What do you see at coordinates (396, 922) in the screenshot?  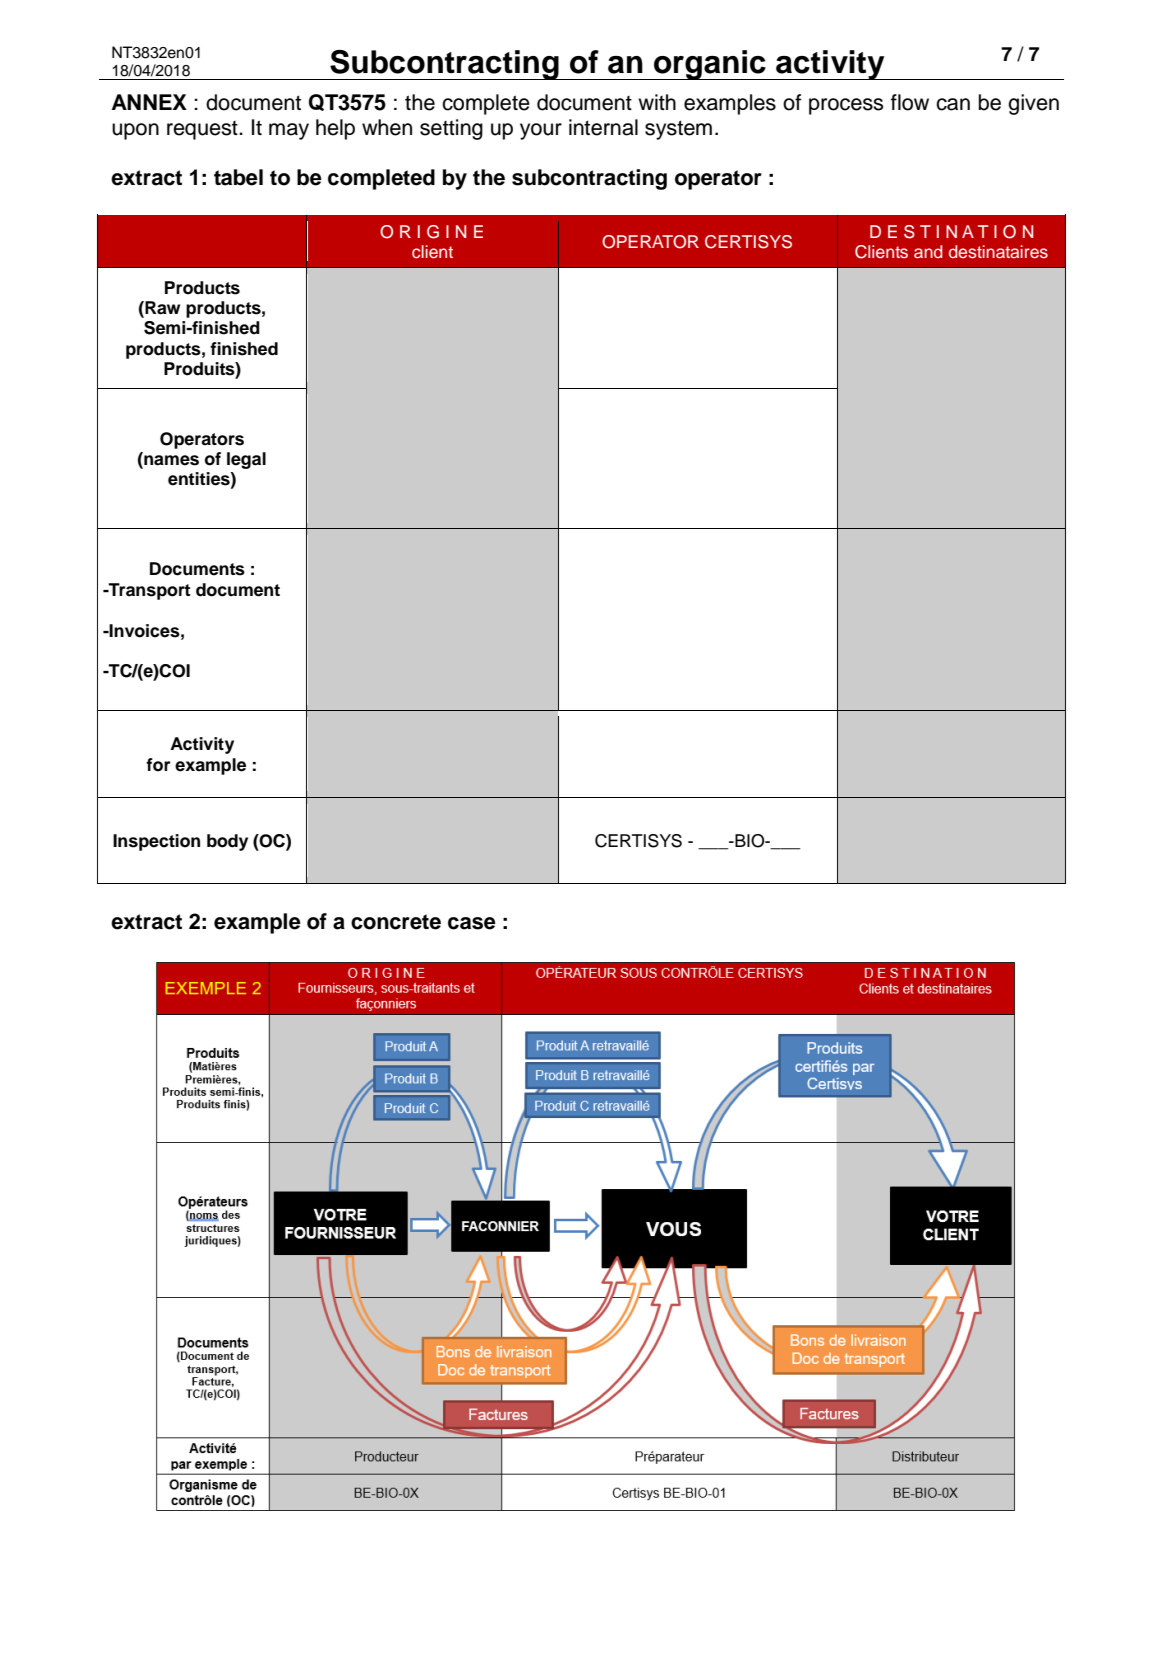 I see `concrete` at bounding box center [396, 922].
